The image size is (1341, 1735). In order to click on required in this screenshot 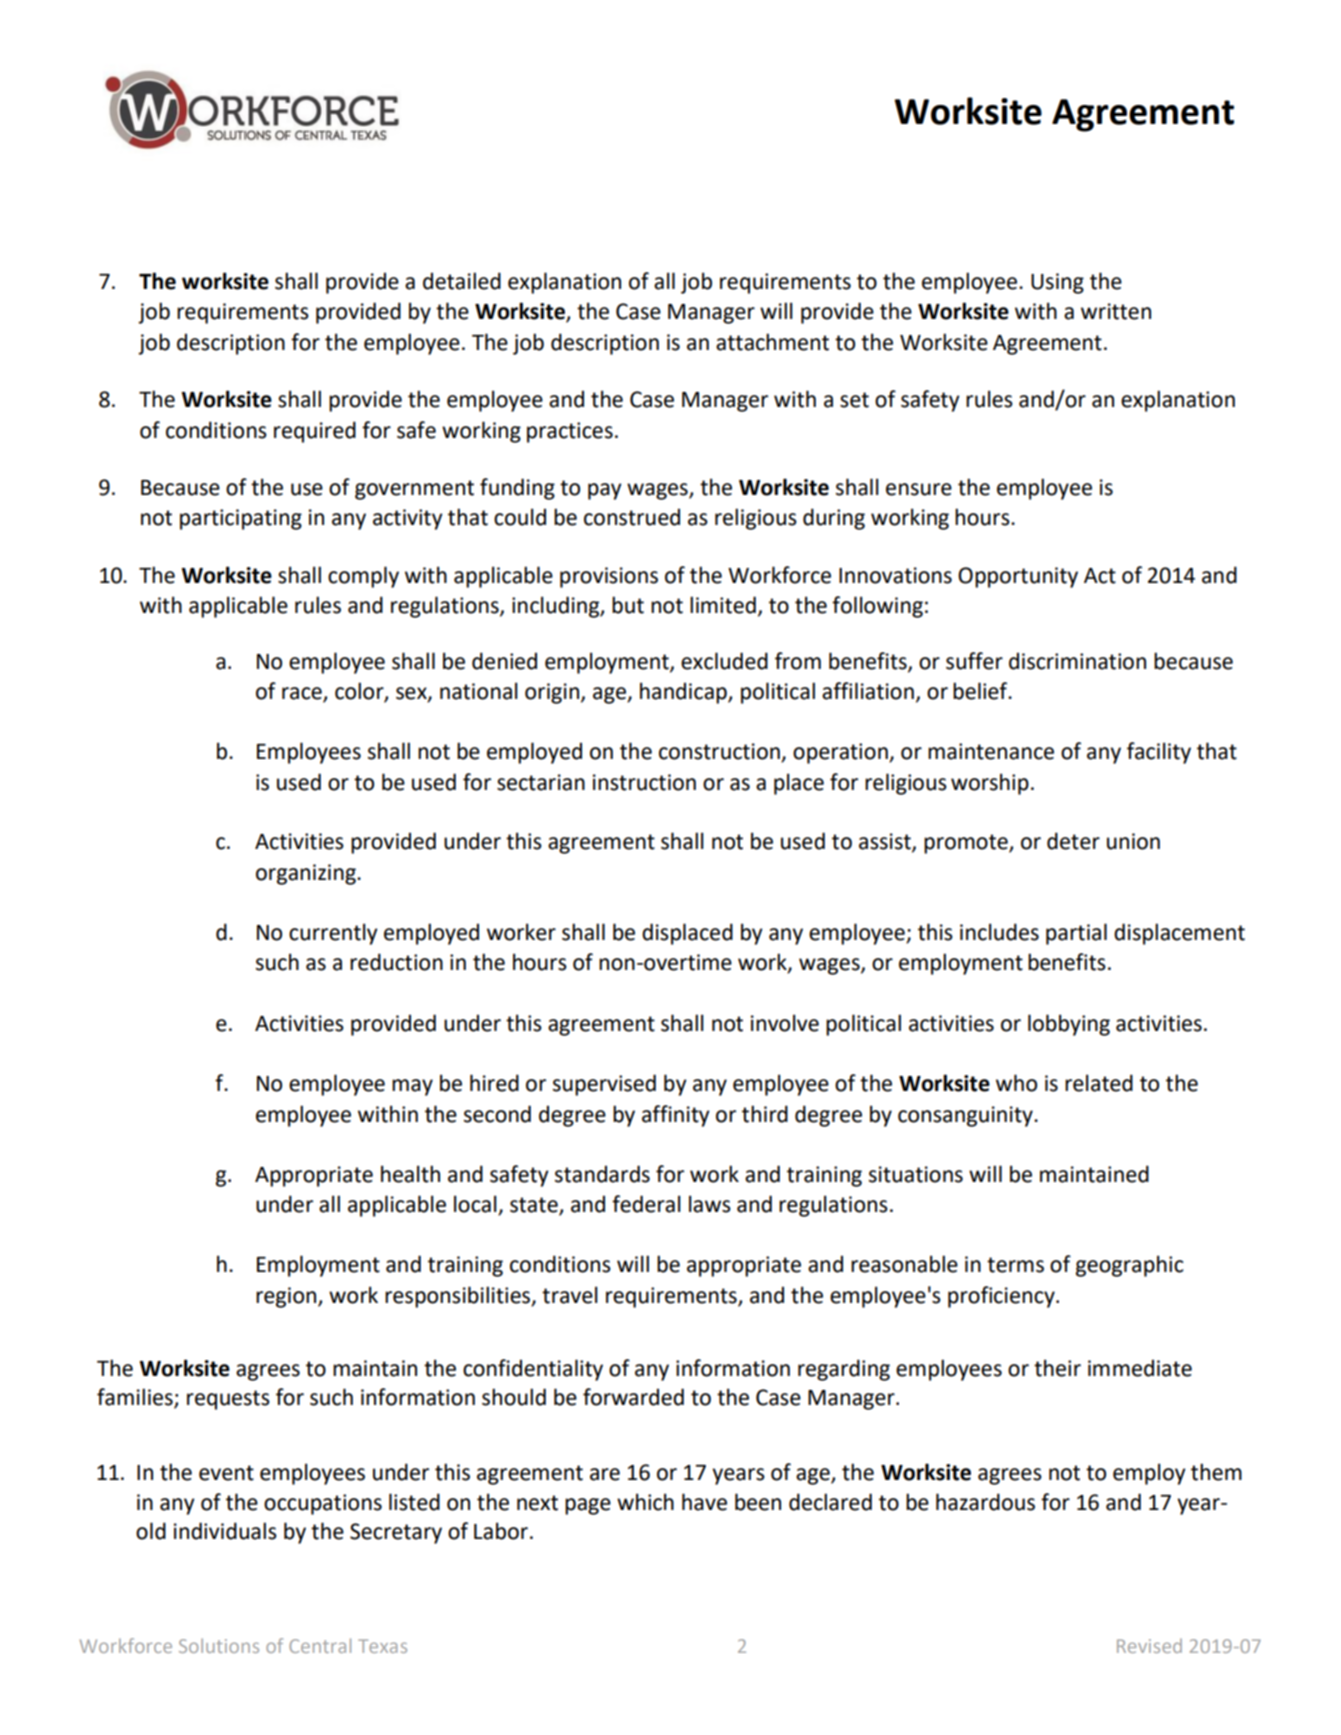, I will do `click(315, 432)`.
